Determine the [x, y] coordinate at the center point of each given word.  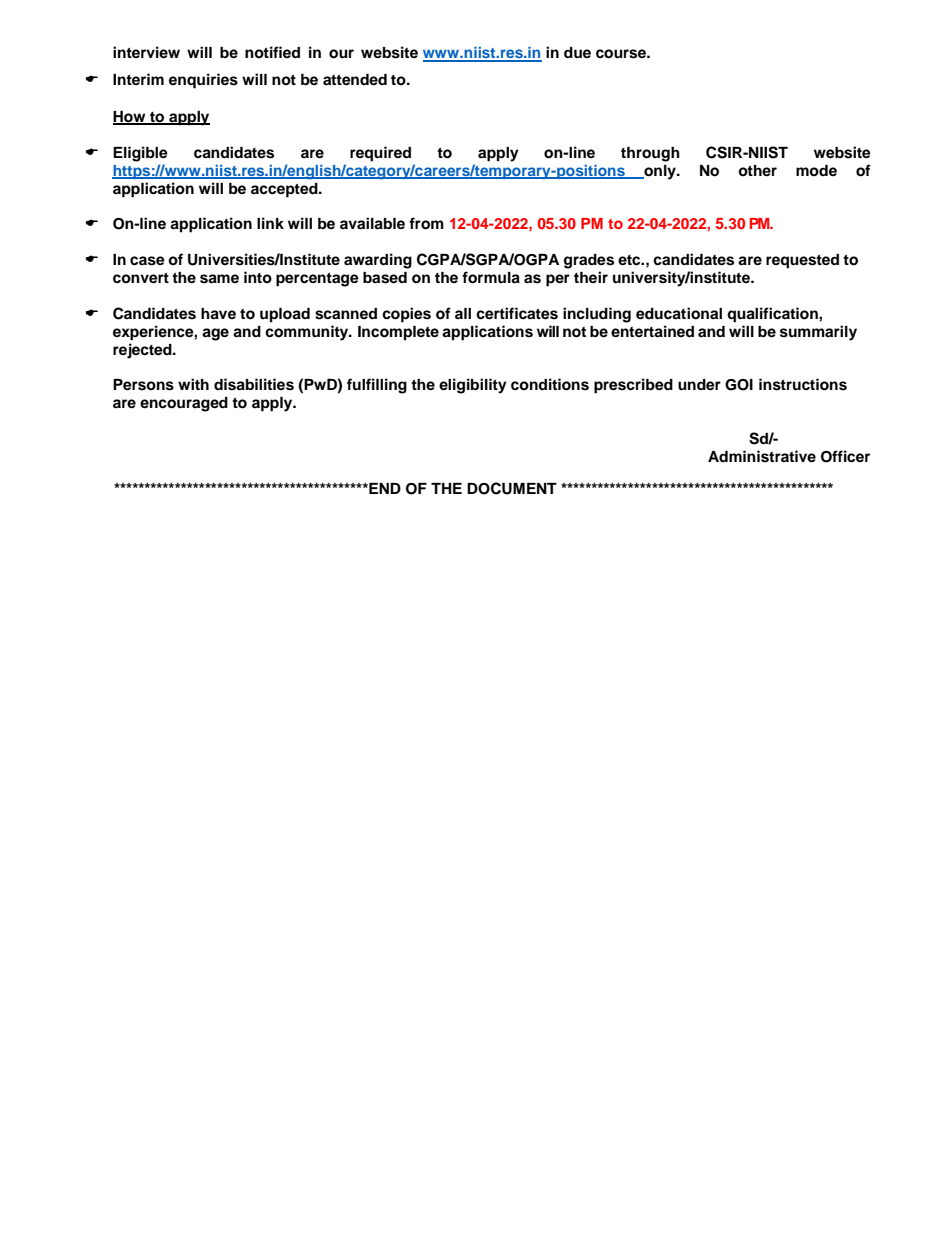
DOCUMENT [512, 488]
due [577, 52]
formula [491, 277]
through [650, 154]
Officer [845, 456]
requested [802, 261]
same [219, 279]
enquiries [203, 81]
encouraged [184, 404]
